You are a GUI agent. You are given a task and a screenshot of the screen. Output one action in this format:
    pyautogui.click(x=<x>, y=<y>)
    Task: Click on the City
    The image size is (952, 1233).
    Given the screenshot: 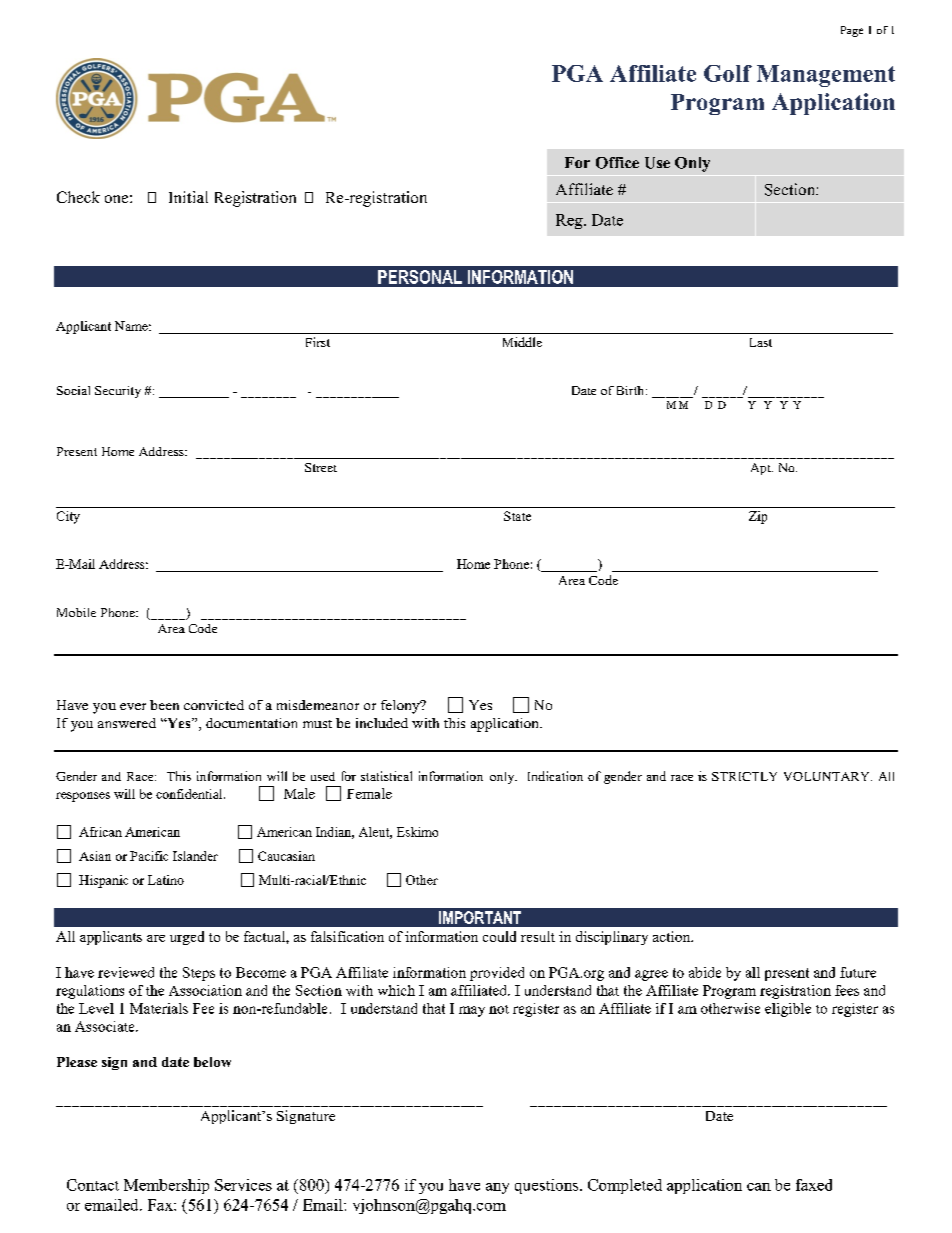 What is the action you would take?
    pyautogui.click(x=68, y=517)
